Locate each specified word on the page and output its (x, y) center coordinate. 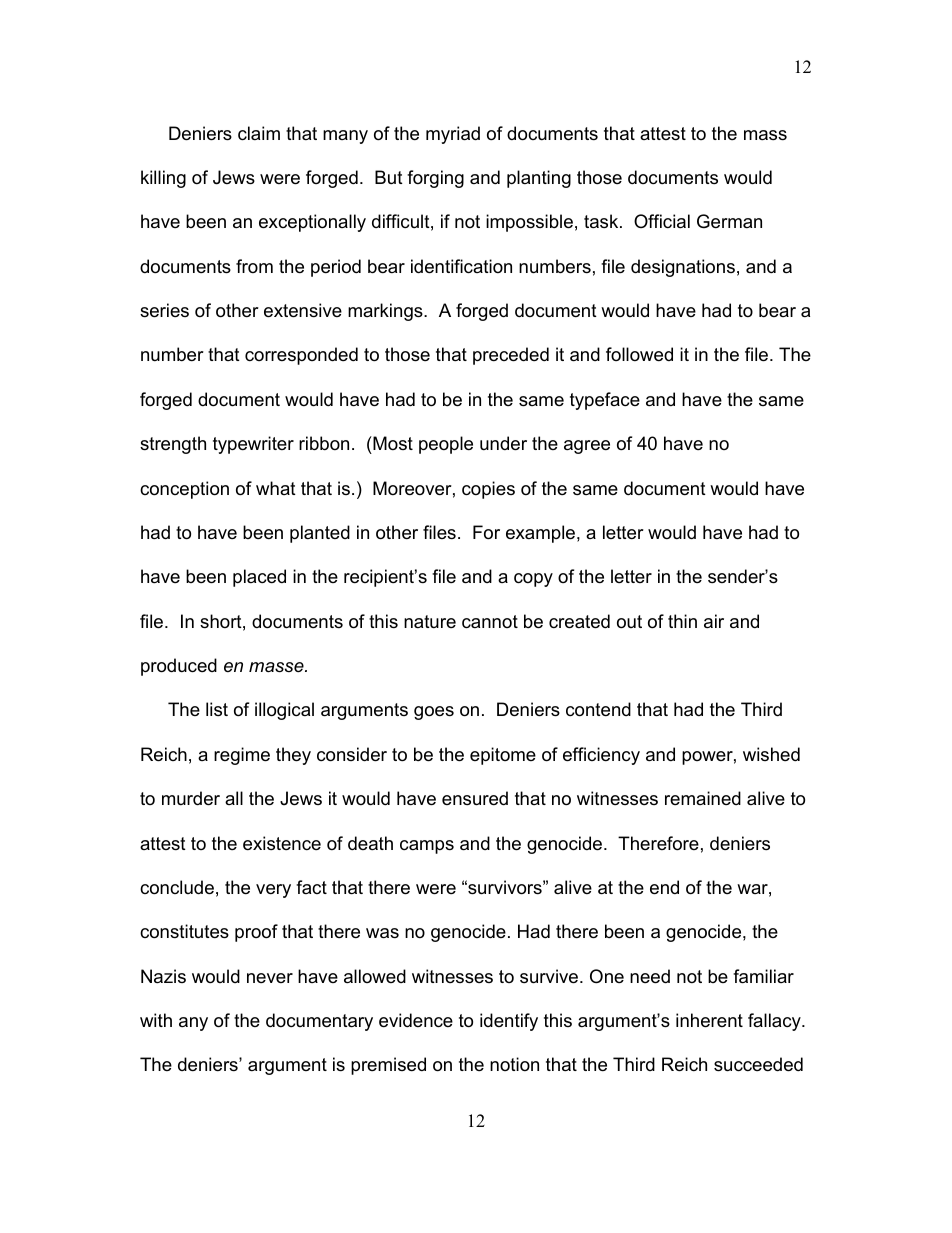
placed (259, 578)
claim (259, 133)
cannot (490, 622)
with (156, 1020)
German (729, 221)
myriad (453, 135)
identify (509, 1022)
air (714, 621)
